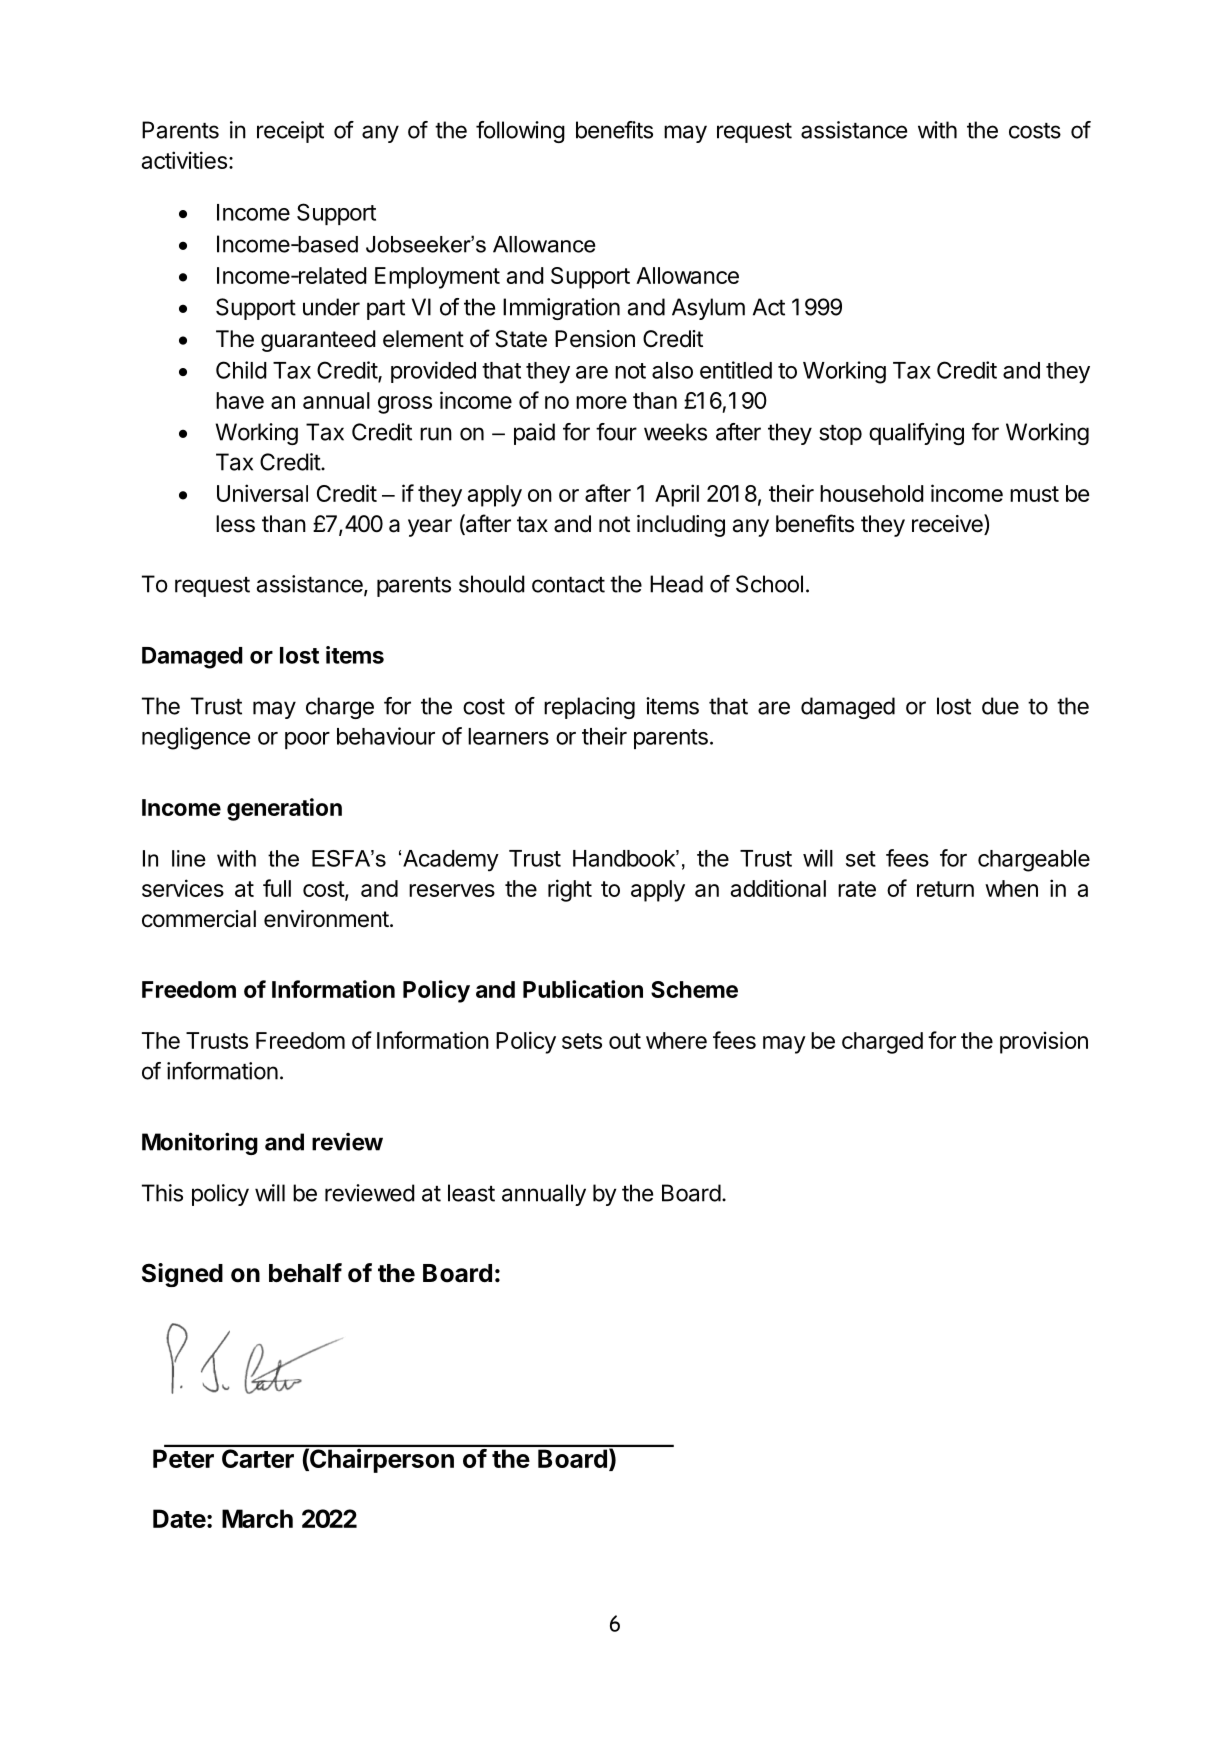 Image resolution: width=1230 pixels, height=1740 pixels. What do you see at coordinates (520, 132) in the screenshot?
I see `following` at bounding box center [520, 132].
